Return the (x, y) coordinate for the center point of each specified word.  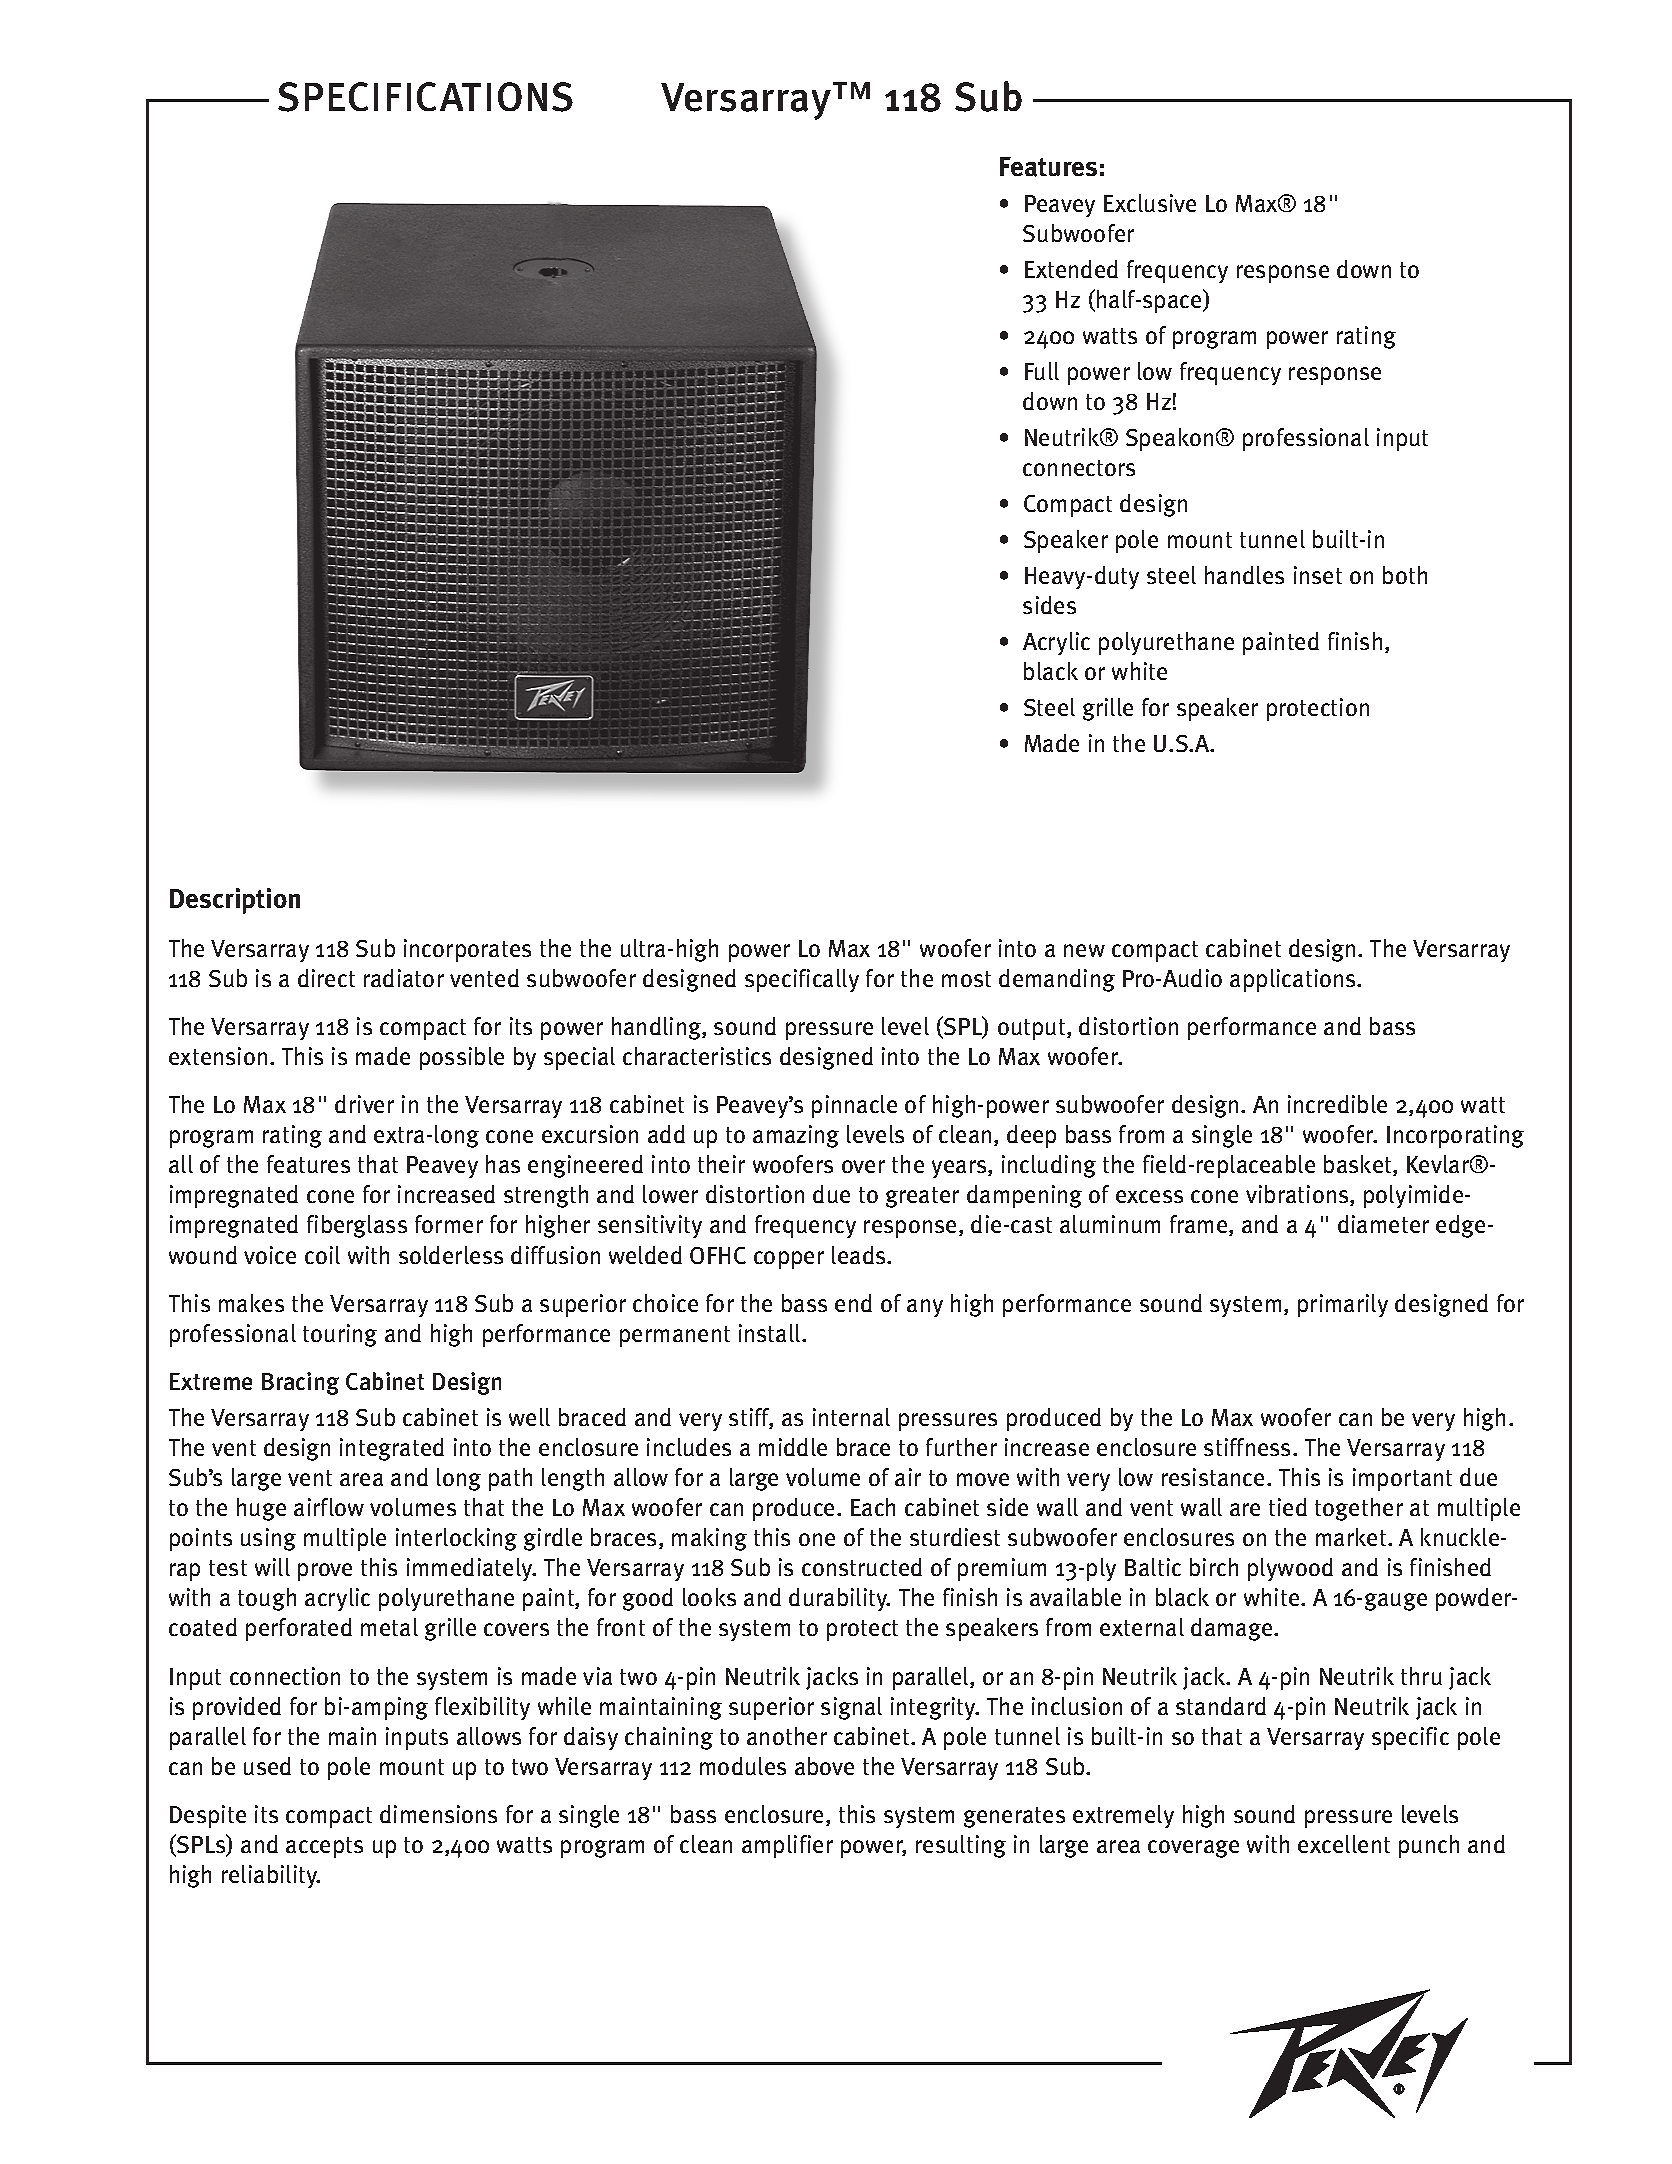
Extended (1071, 269)
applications (1294, 980)
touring (340, 1335)
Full (1042, 371)
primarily (1343, 1305)
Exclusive (1150, 203)
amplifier (787, 1846)
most (966, 979)
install (771, 1333)
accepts (324, 1847)
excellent (1344, 1844)
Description (235, 901)
